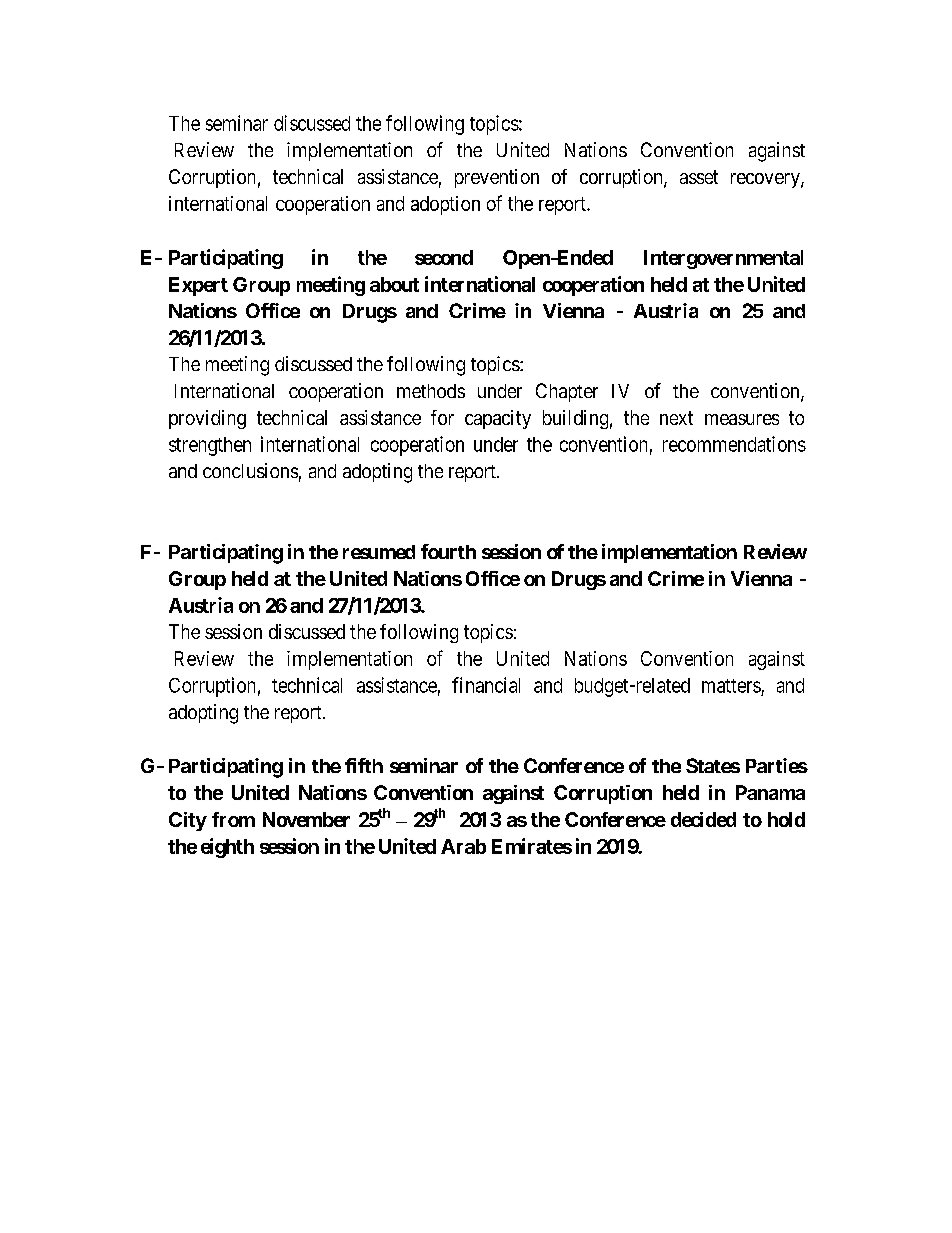 The height and width of the document is (1233, 952). I want to click on conclusions, so click(250, 470).
